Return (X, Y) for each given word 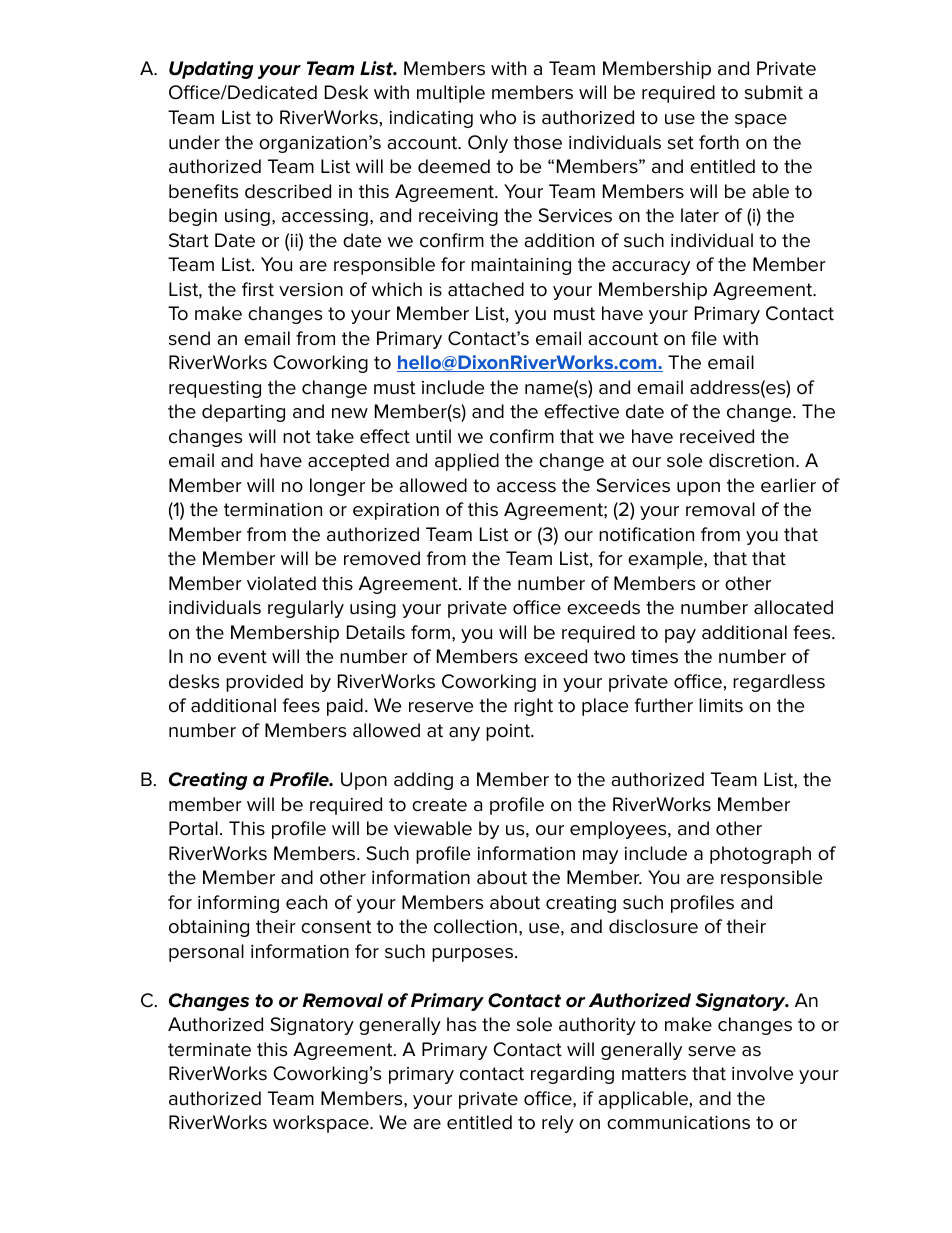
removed (382, 558)
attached (486, 289)
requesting (215, 389)
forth (719, 142)
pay (680, 636)
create (439, 805)
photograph (760, 855)
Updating (211, 70)
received (717, 436)
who (498, 117)
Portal (193, 828)
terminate (209, 1050)
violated (281, 583)
